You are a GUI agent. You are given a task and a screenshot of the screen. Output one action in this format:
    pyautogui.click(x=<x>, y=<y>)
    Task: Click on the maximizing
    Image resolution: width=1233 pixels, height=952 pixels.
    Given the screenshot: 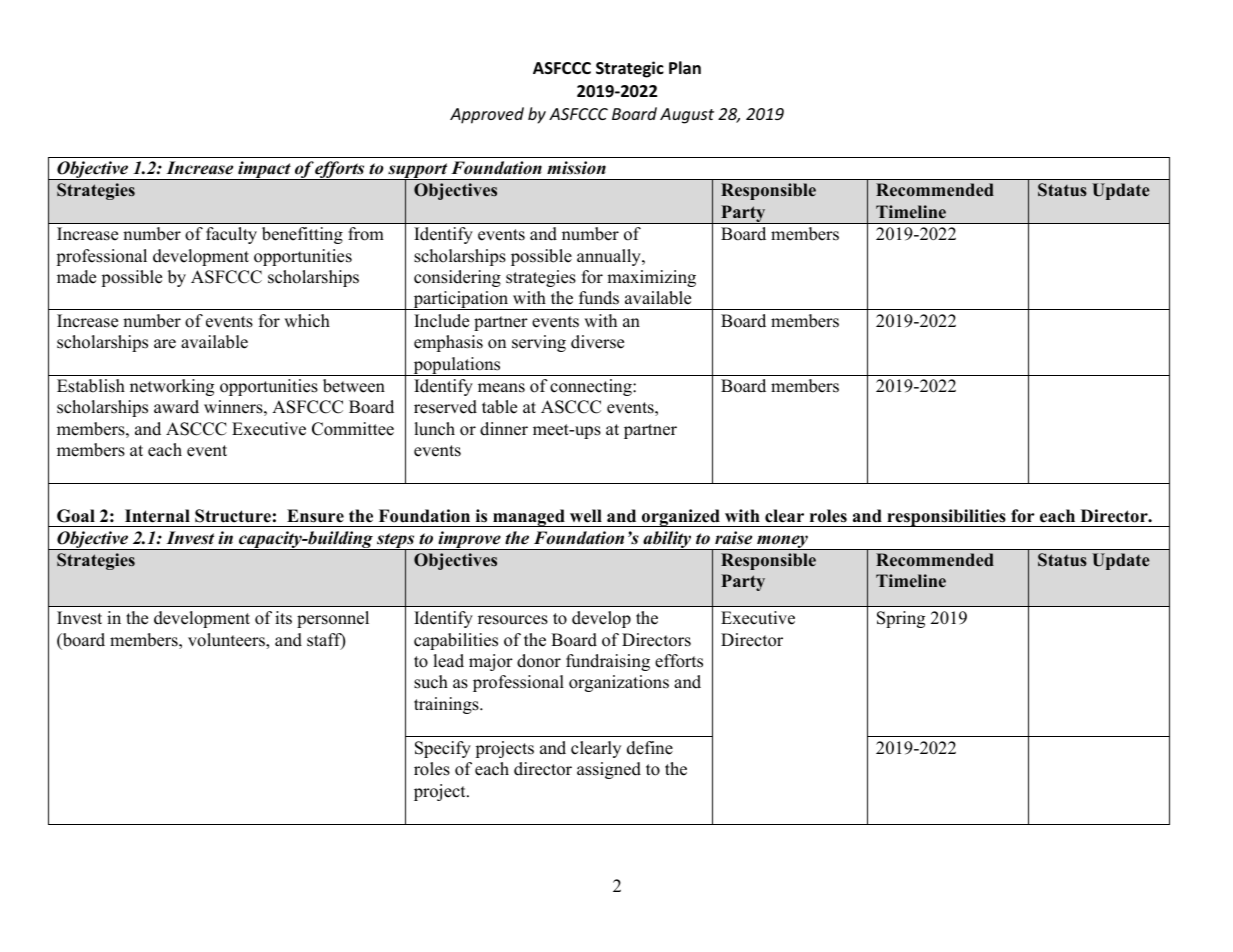 What is the action you would take?
    pyautogui.click(x=651, y=278)
